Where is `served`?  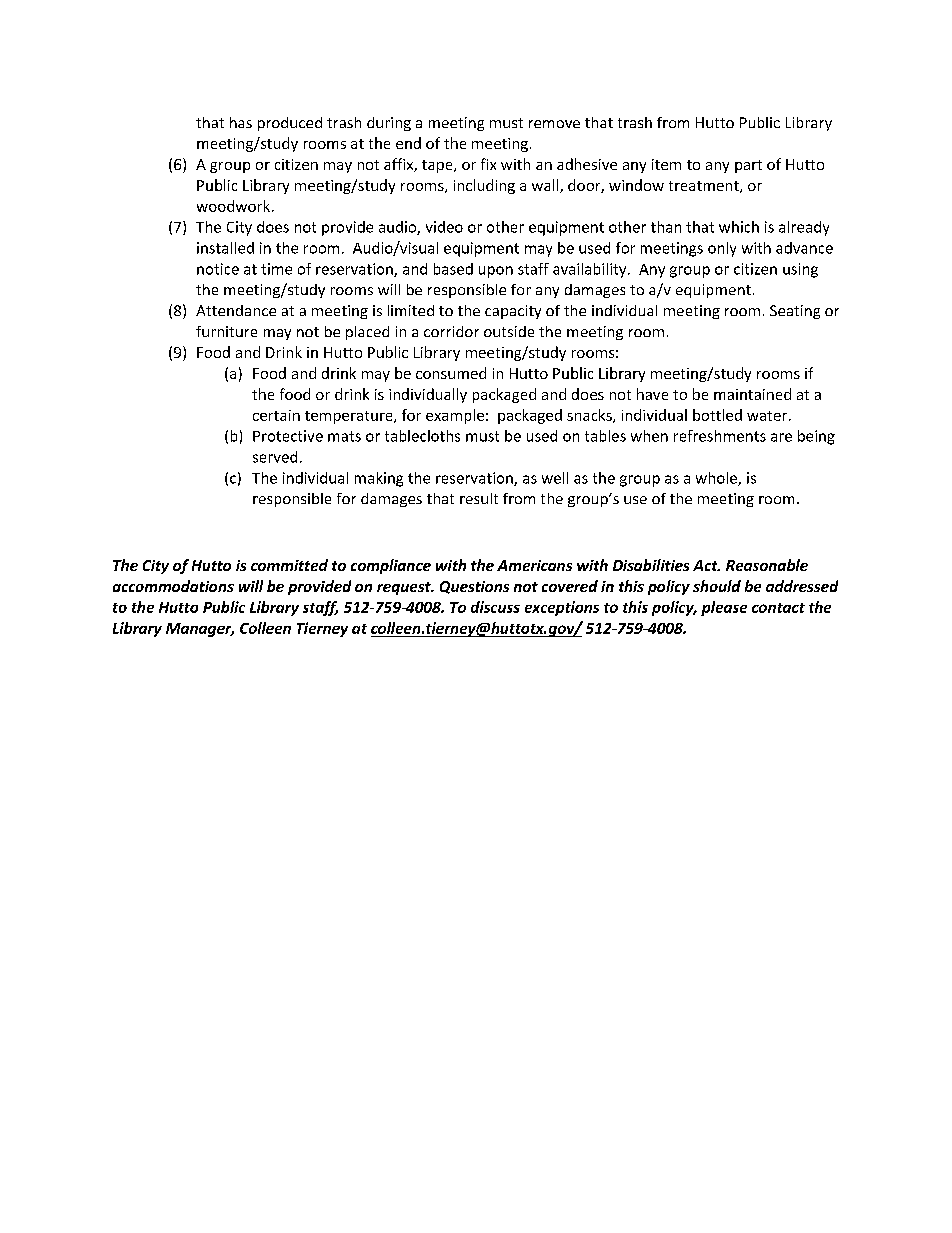
served is located at coordinates (275, 457).
